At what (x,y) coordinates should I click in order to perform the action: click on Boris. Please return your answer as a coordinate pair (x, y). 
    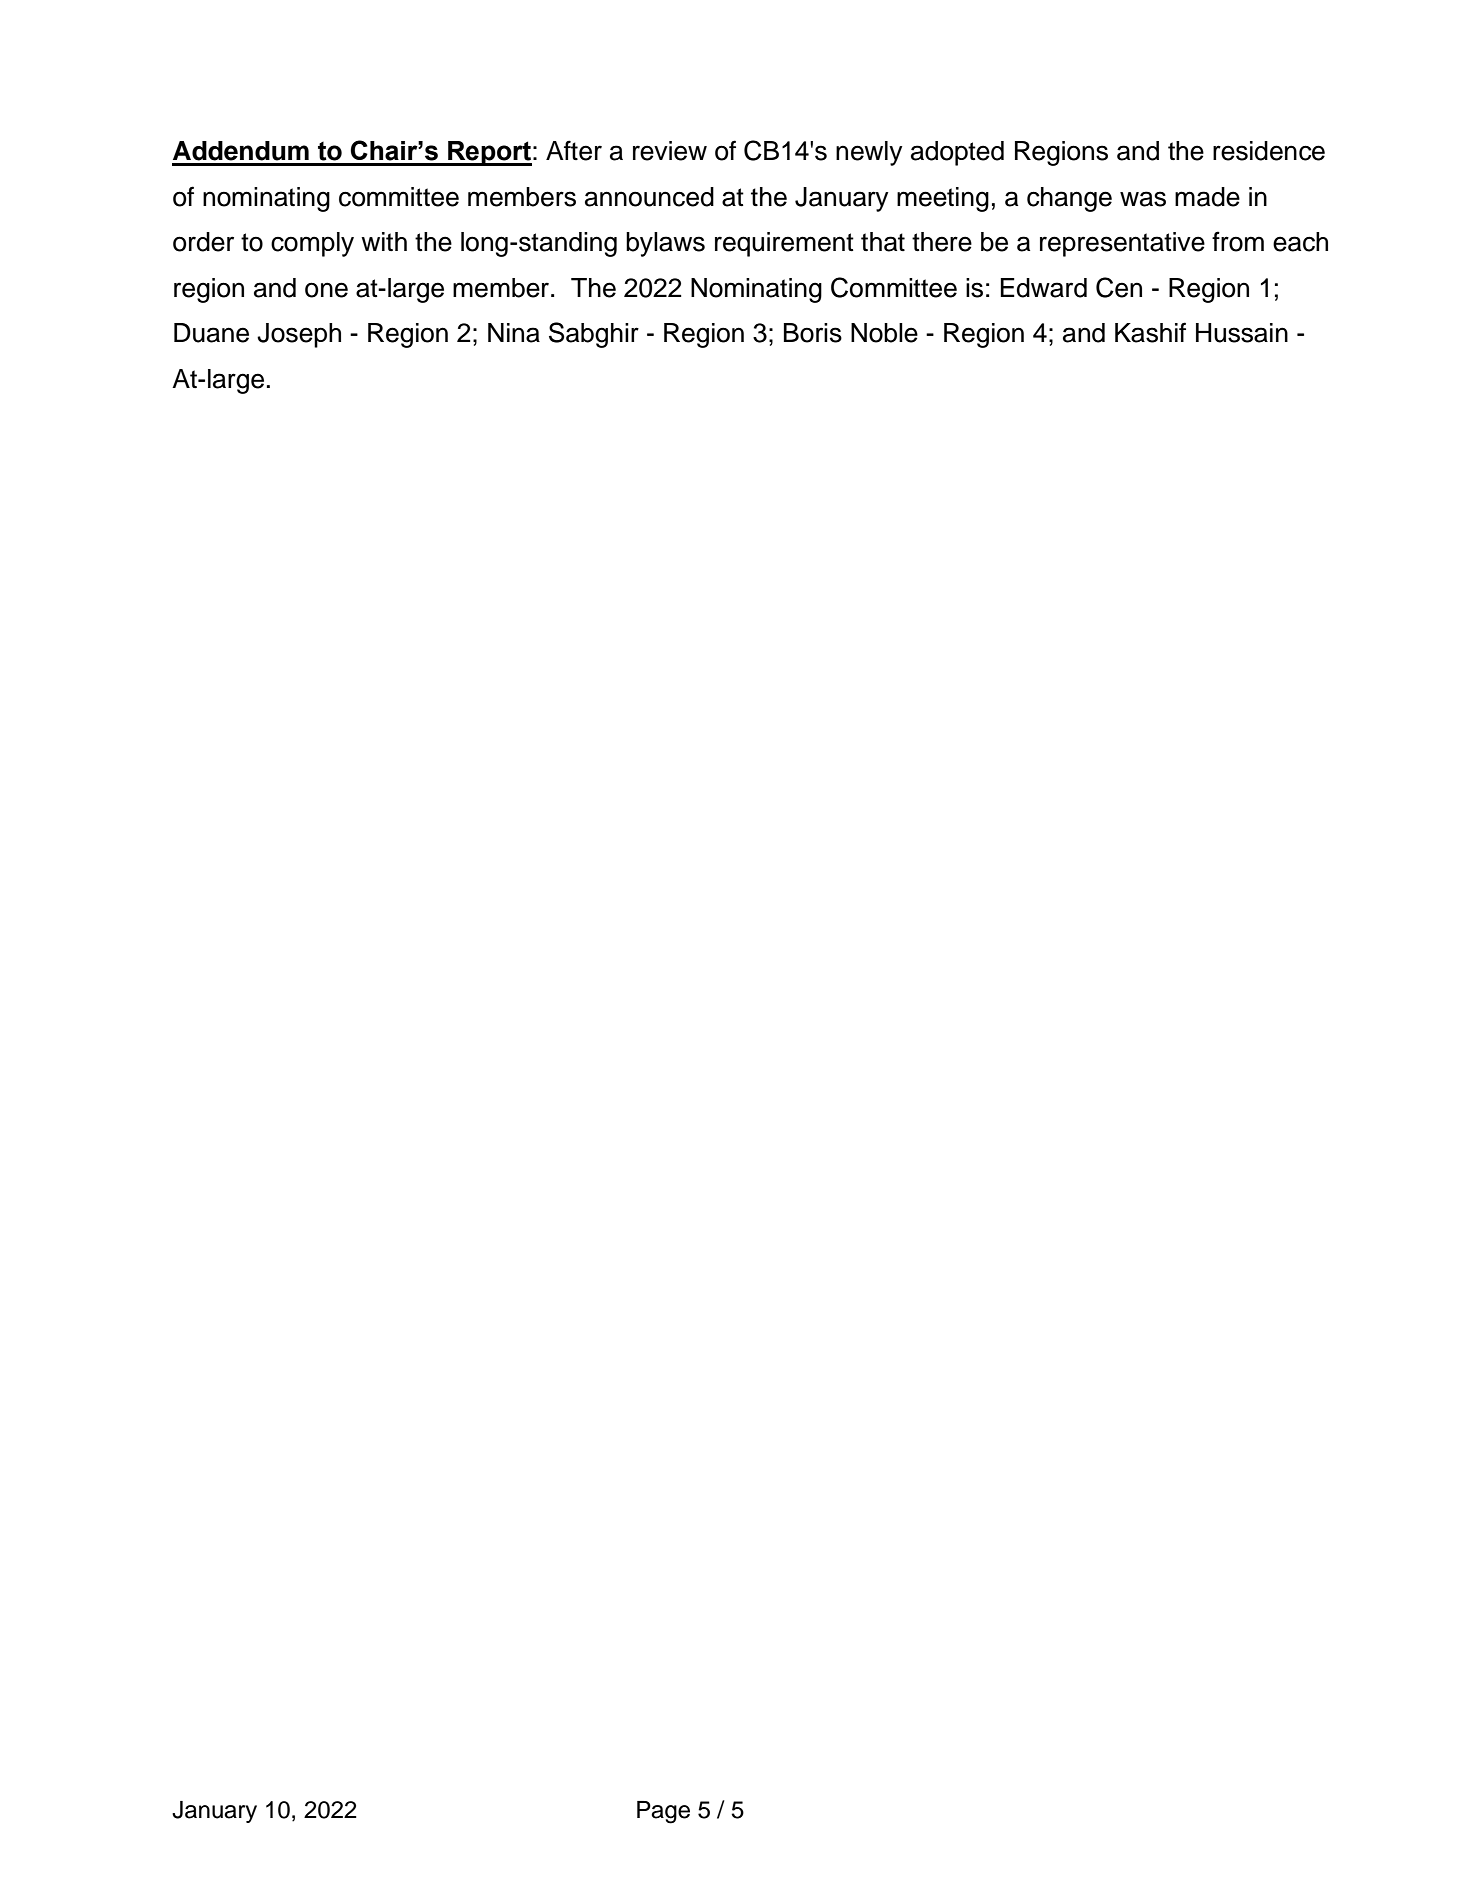
    Looking at the image, I should click on (813, 333).
